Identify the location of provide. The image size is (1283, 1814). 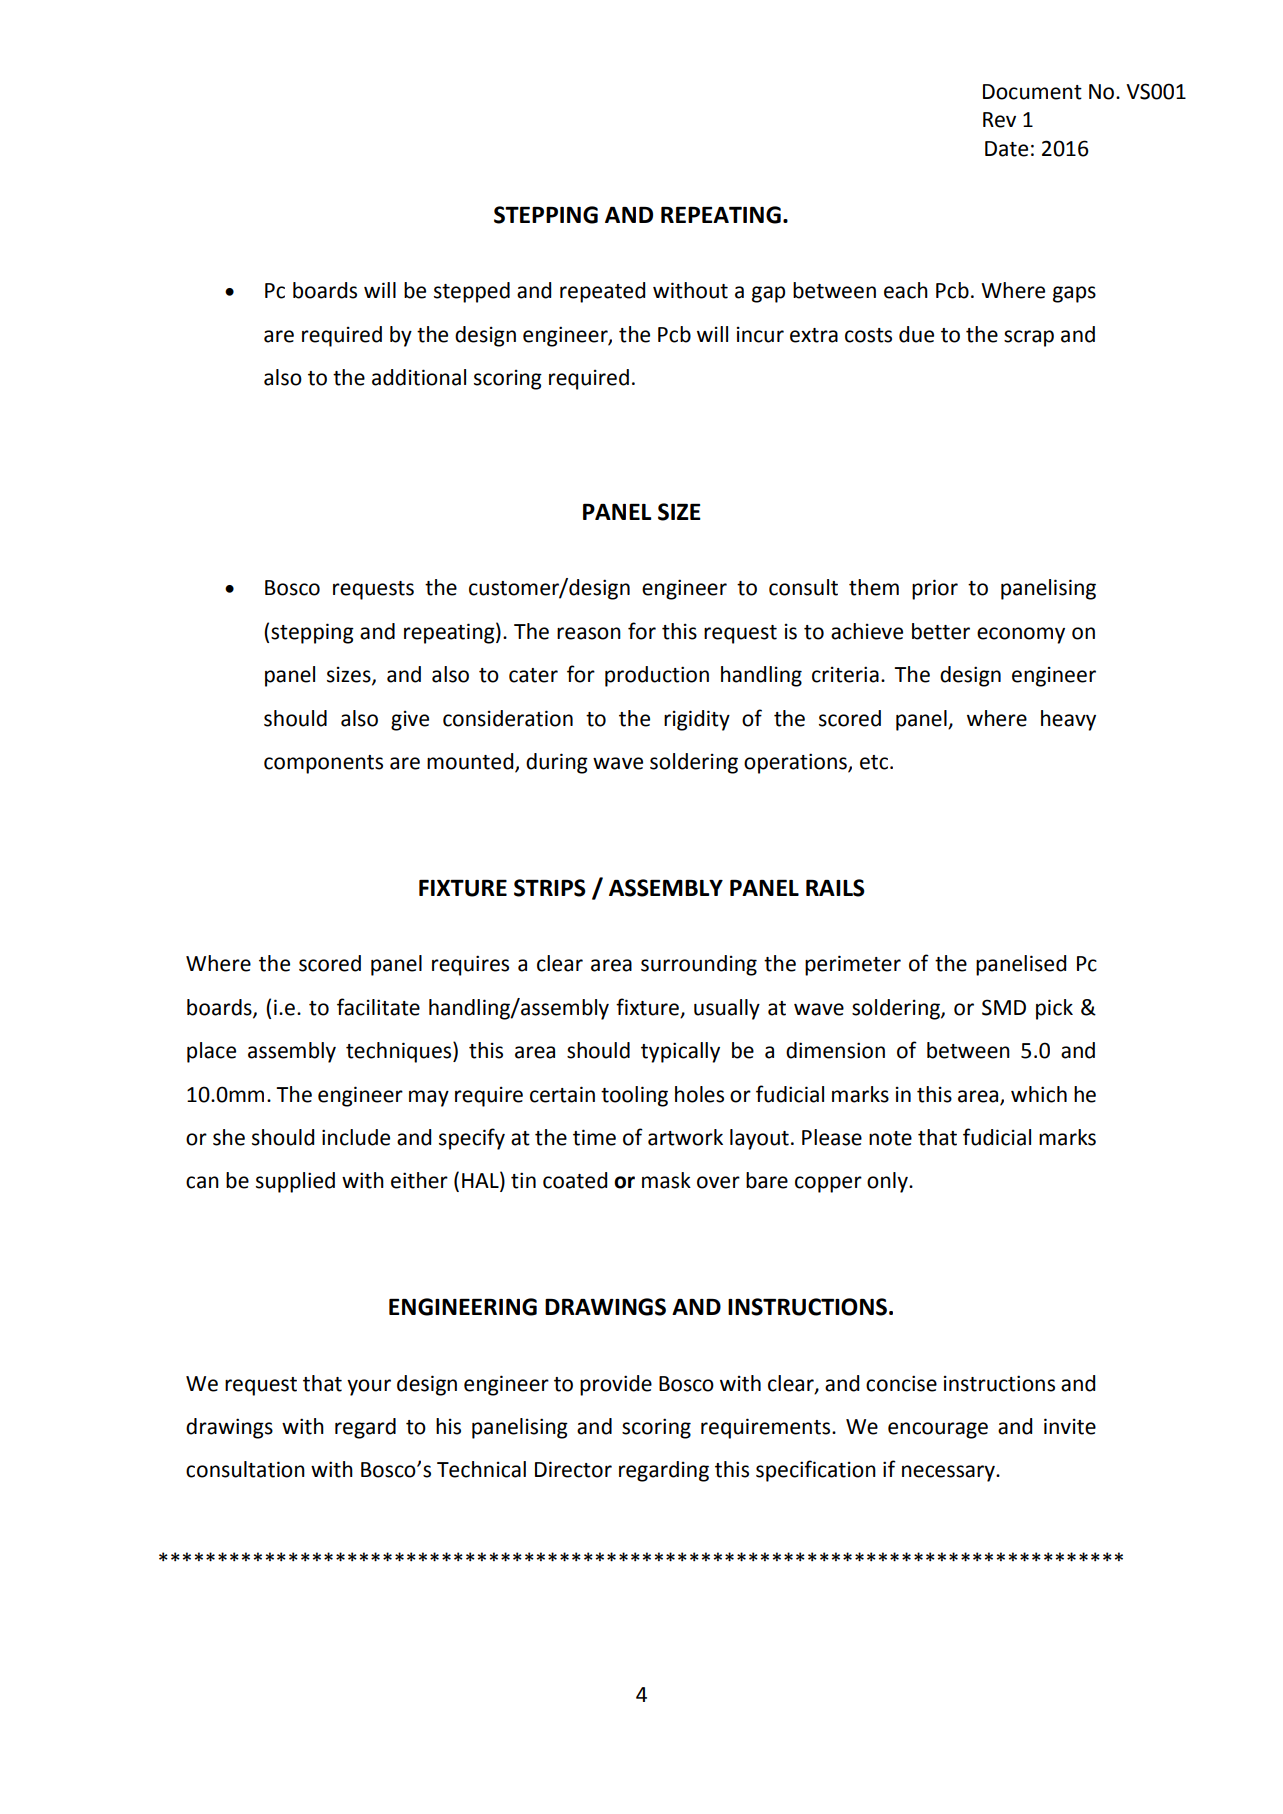
(616, 1385).
